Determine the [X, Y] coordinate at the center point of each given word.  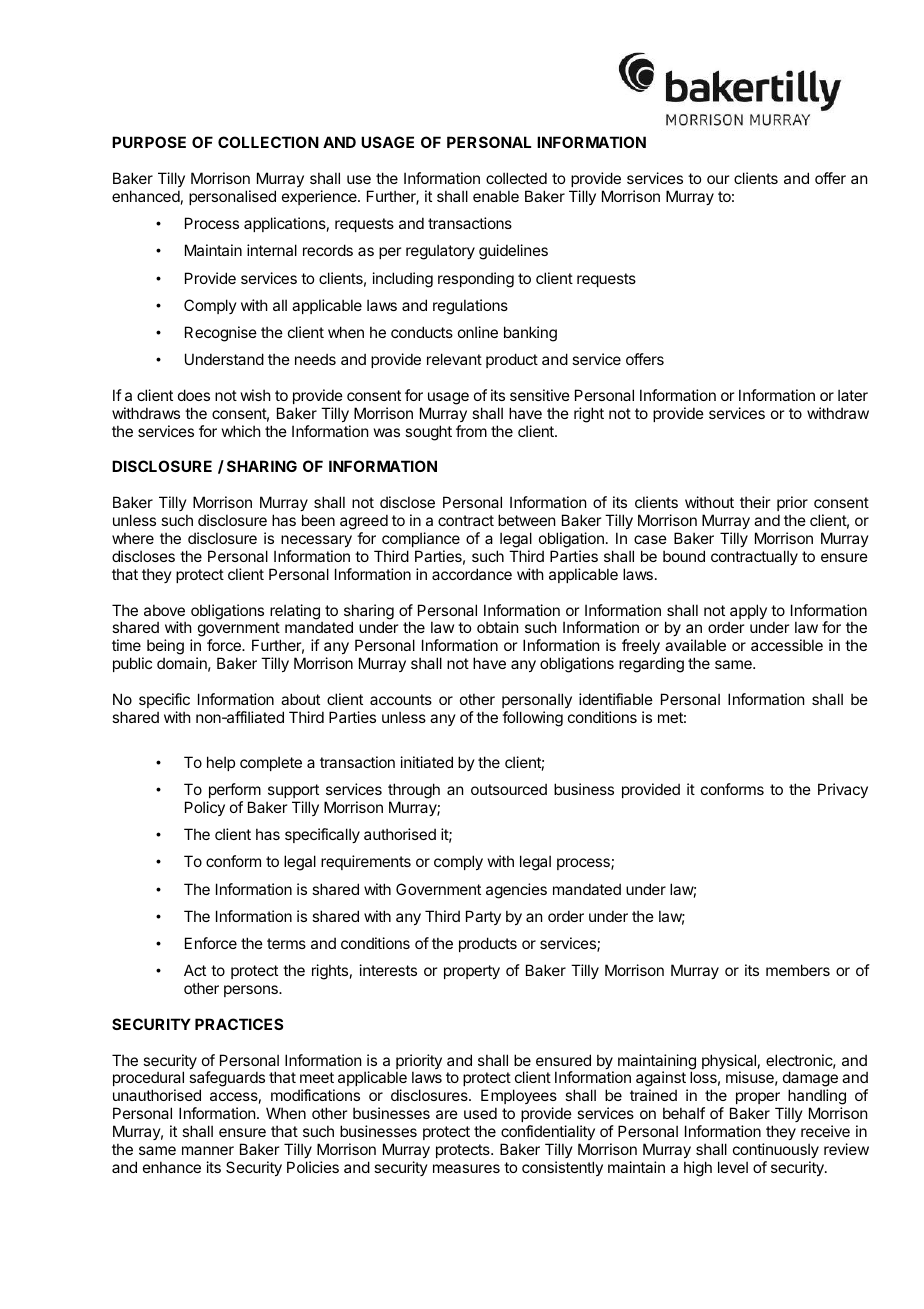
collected [516, 178]
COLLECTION [268, 142]
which [241, 431]
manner [208, 1150]
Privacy [843, 790]
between [526, 520]
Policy [205, 808]
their [755, 502]
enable [496, 196]
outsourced [509, 789]
